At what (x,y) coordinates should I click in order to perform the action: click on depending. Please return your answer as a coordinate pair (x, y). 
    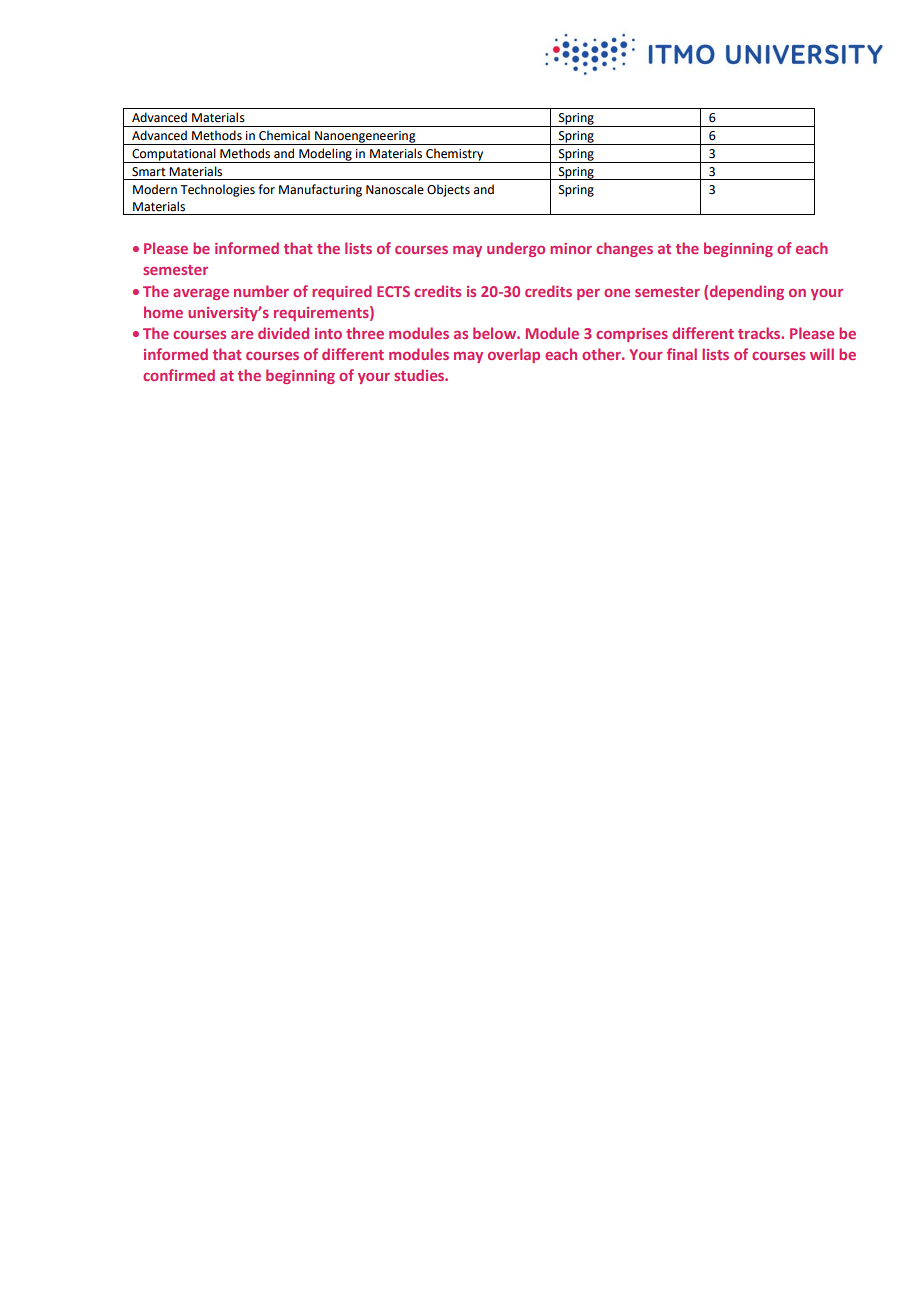
    Looking at the image, I should click on (747, 292).
